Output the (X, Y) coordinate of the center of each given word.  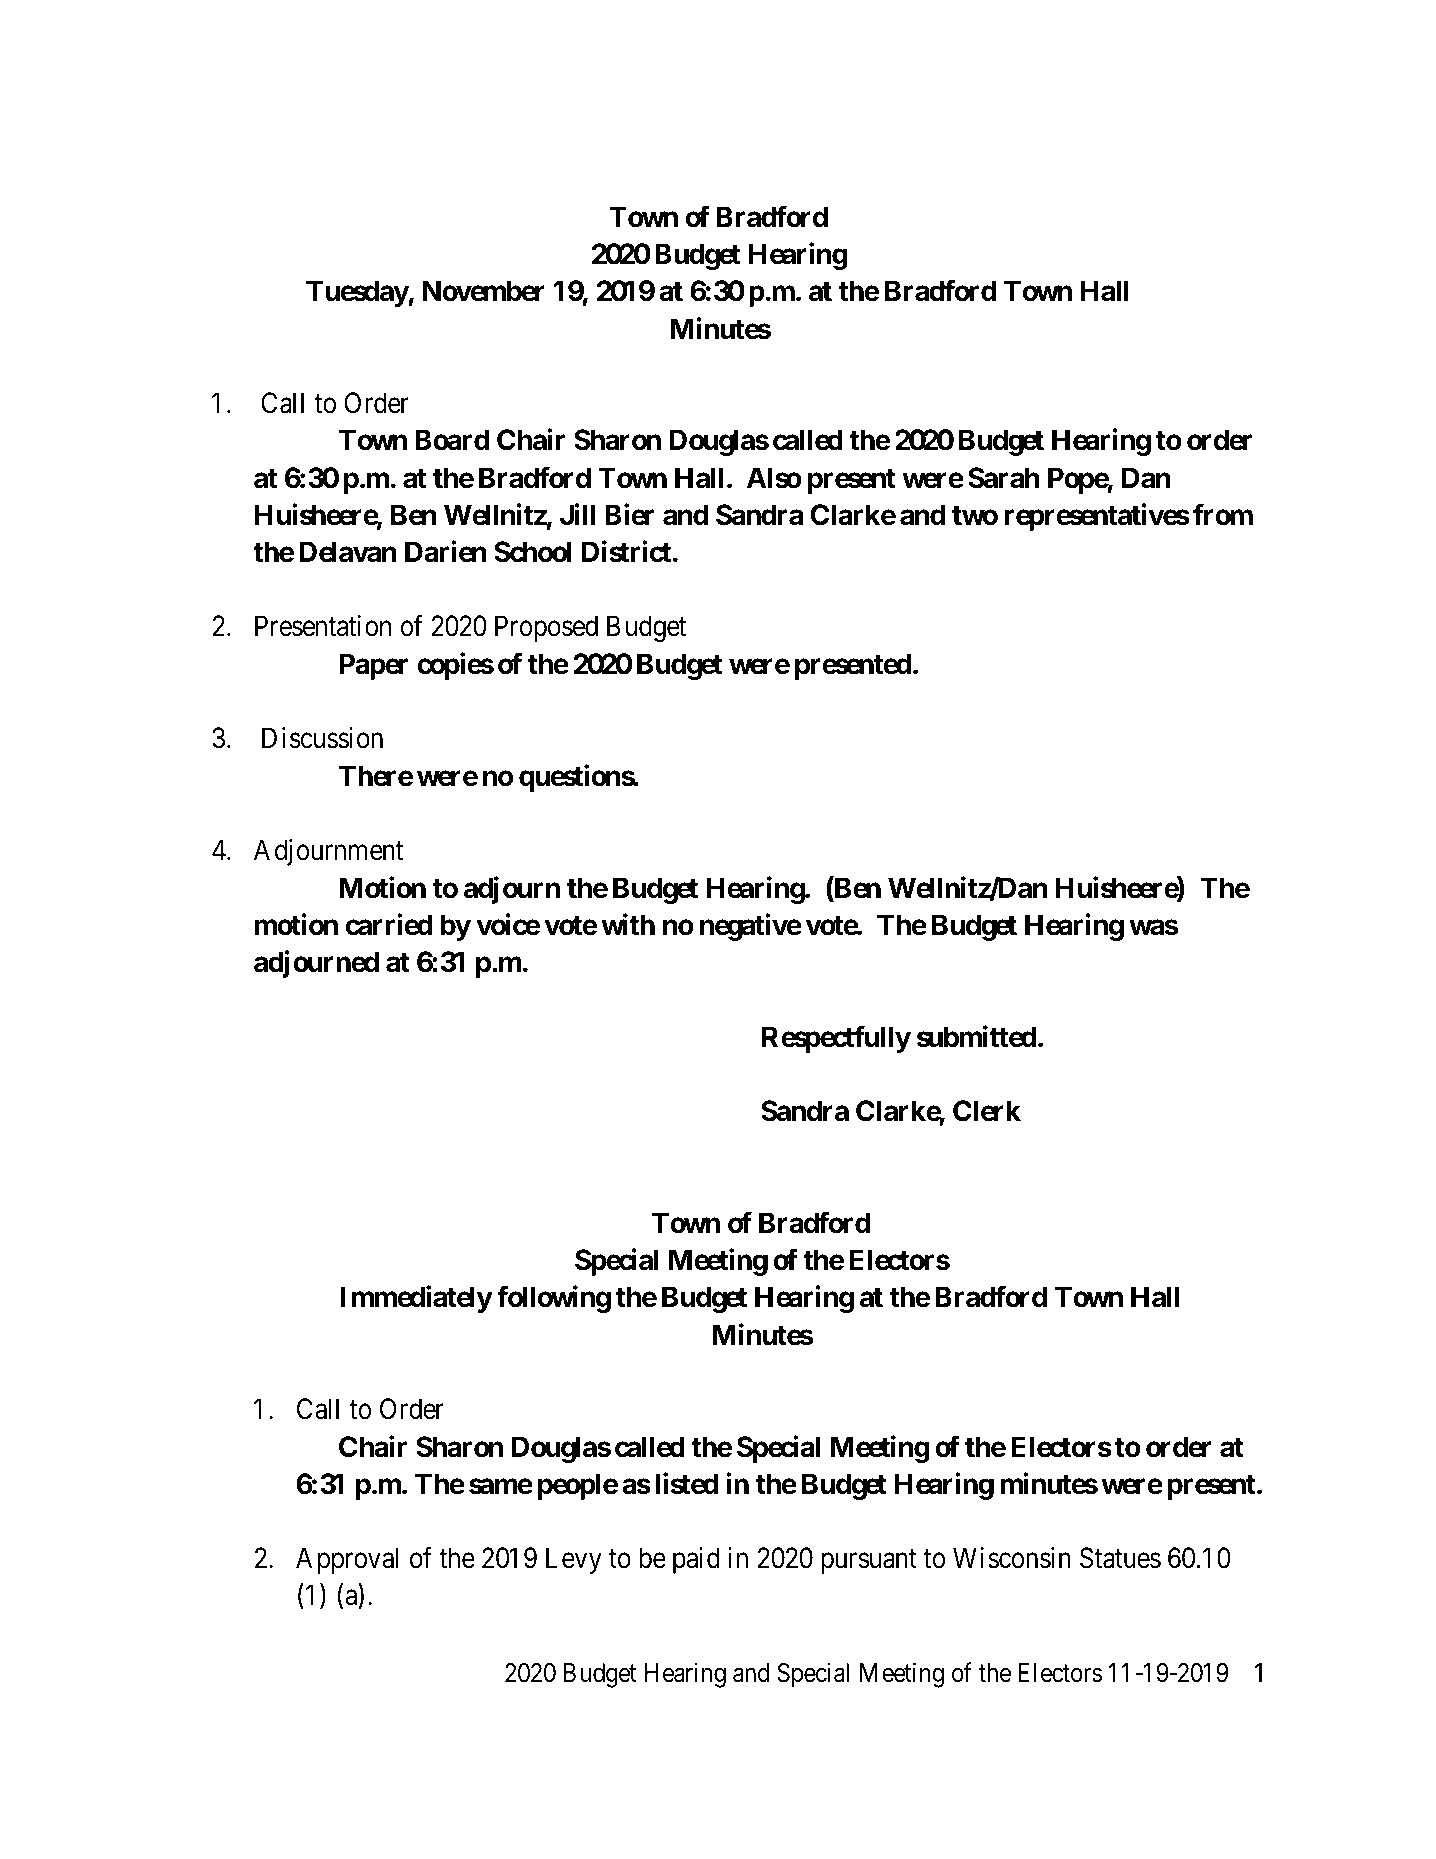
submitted (977, 1036)
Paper (373, 666)
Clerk (987, 1111)
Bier (629, 515)
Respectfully (836, 1039)
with (628, 924)
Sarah (1004, 478)
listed (687, 1483)
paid (696, 1560)
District (626, 552)
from (1223, 515)
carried (389, 925)
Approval (347, 1560)
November (484, 291)
